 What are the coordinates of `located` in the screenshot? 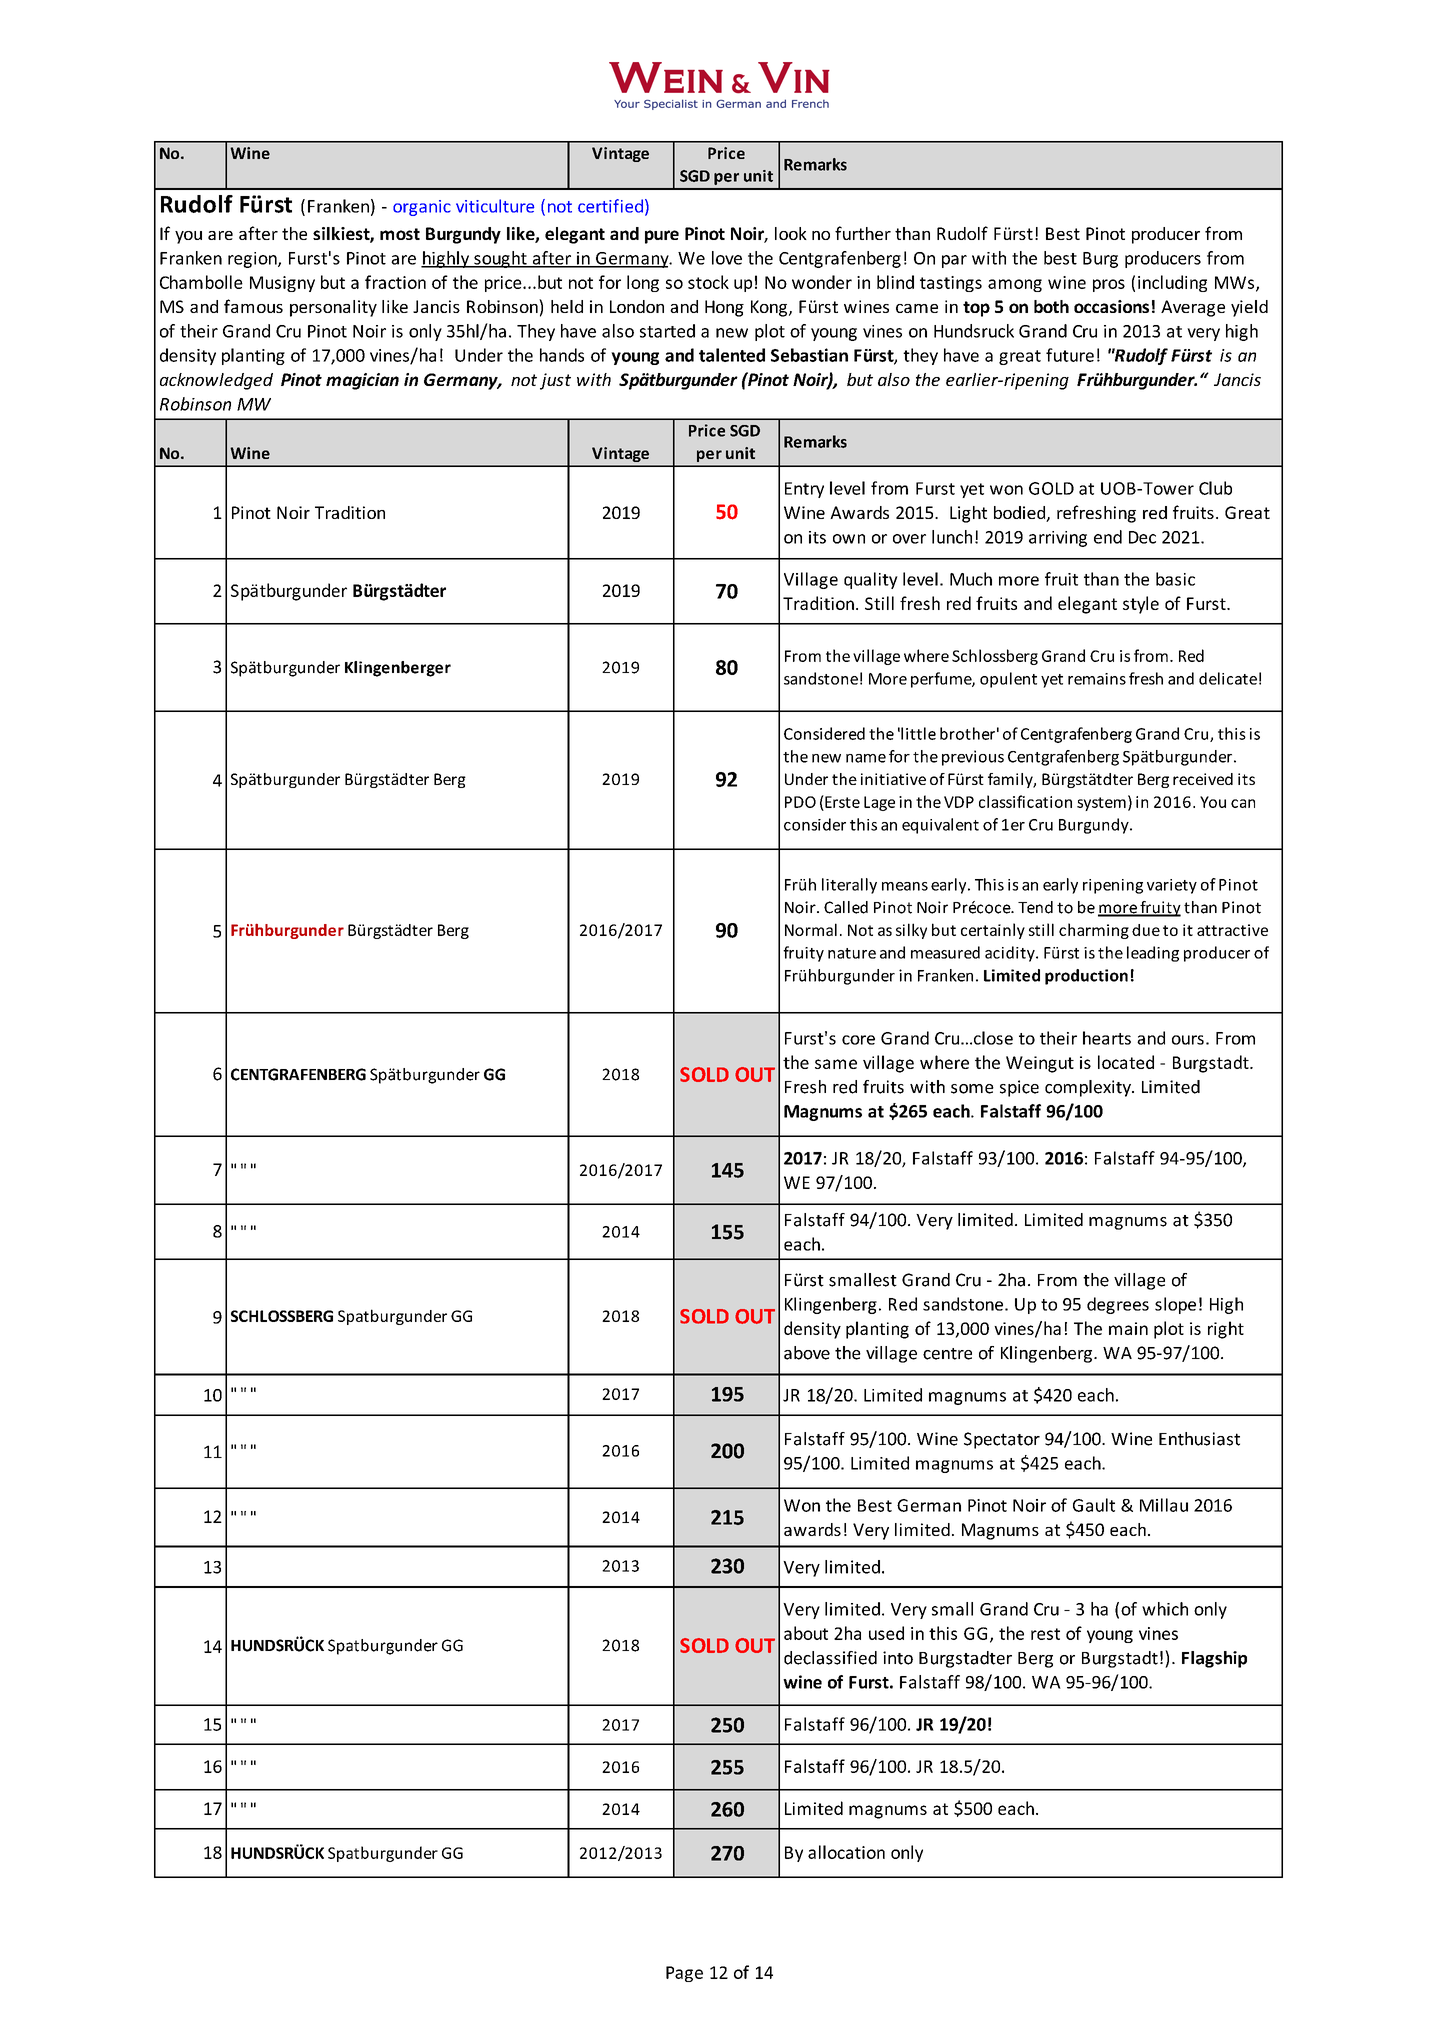 It's located at (1126, 1062).
